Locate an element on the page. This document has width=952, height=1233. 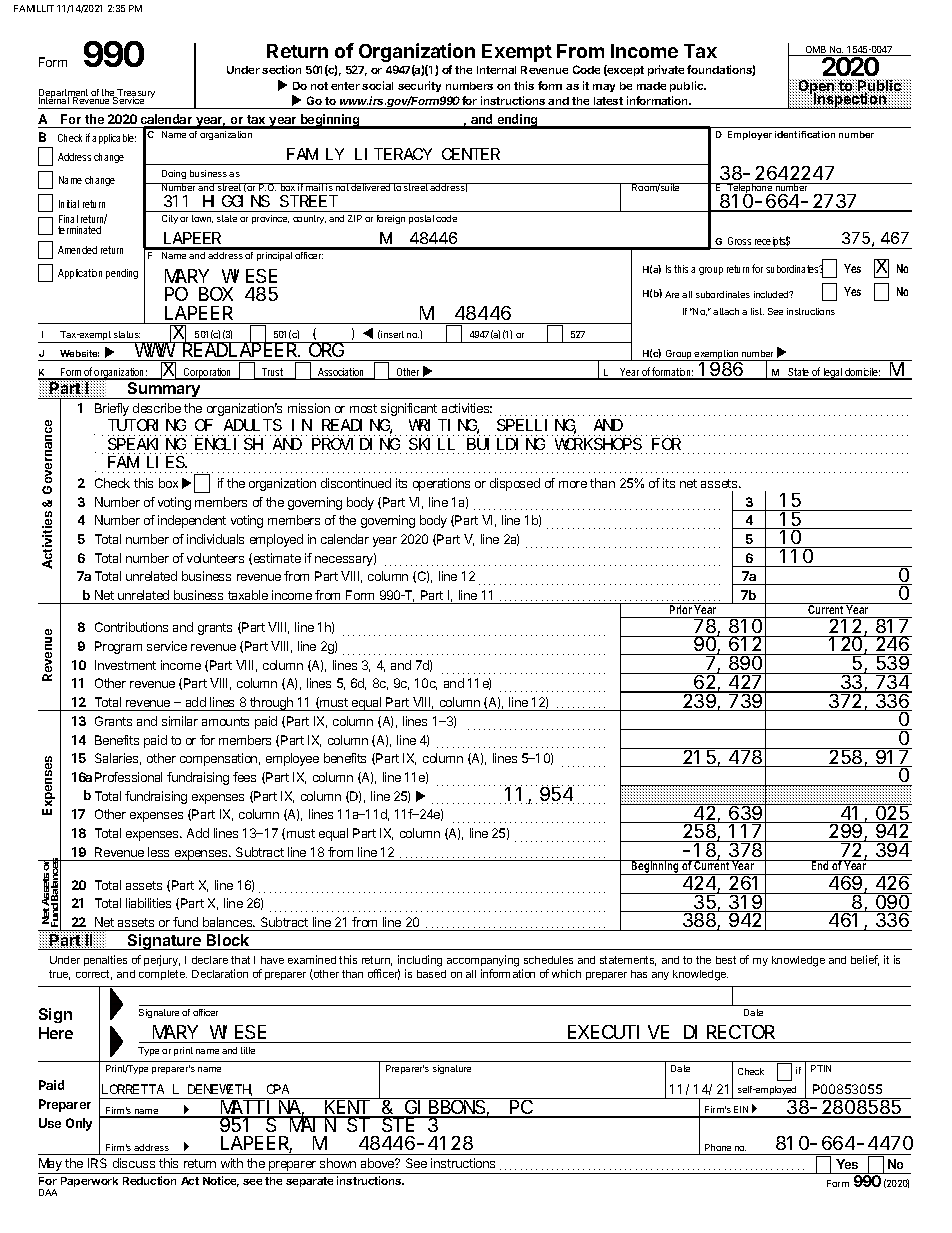
employee is located at coordinates (292, 759).
